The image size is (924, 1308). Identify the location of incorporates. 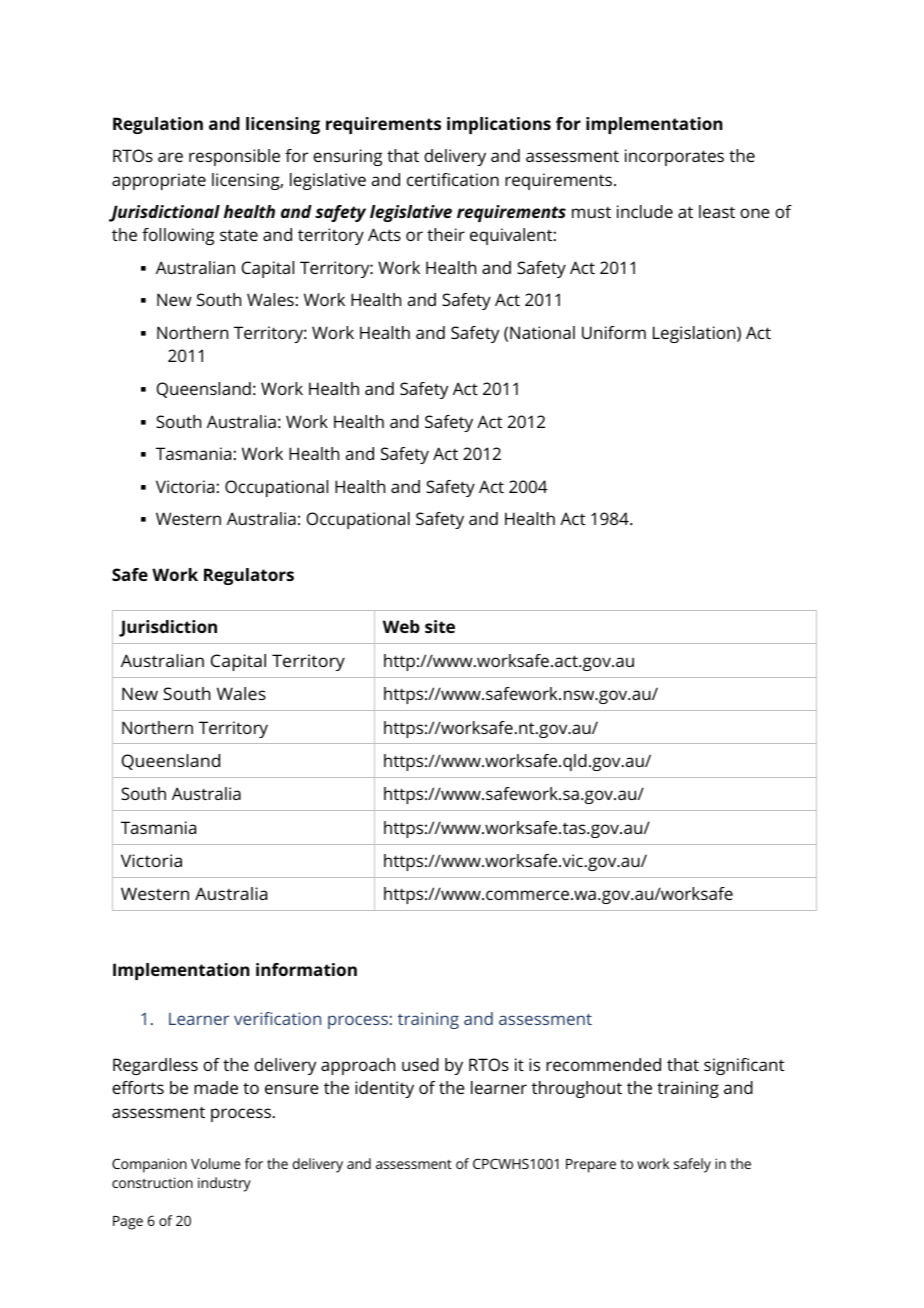
(674, 157).
